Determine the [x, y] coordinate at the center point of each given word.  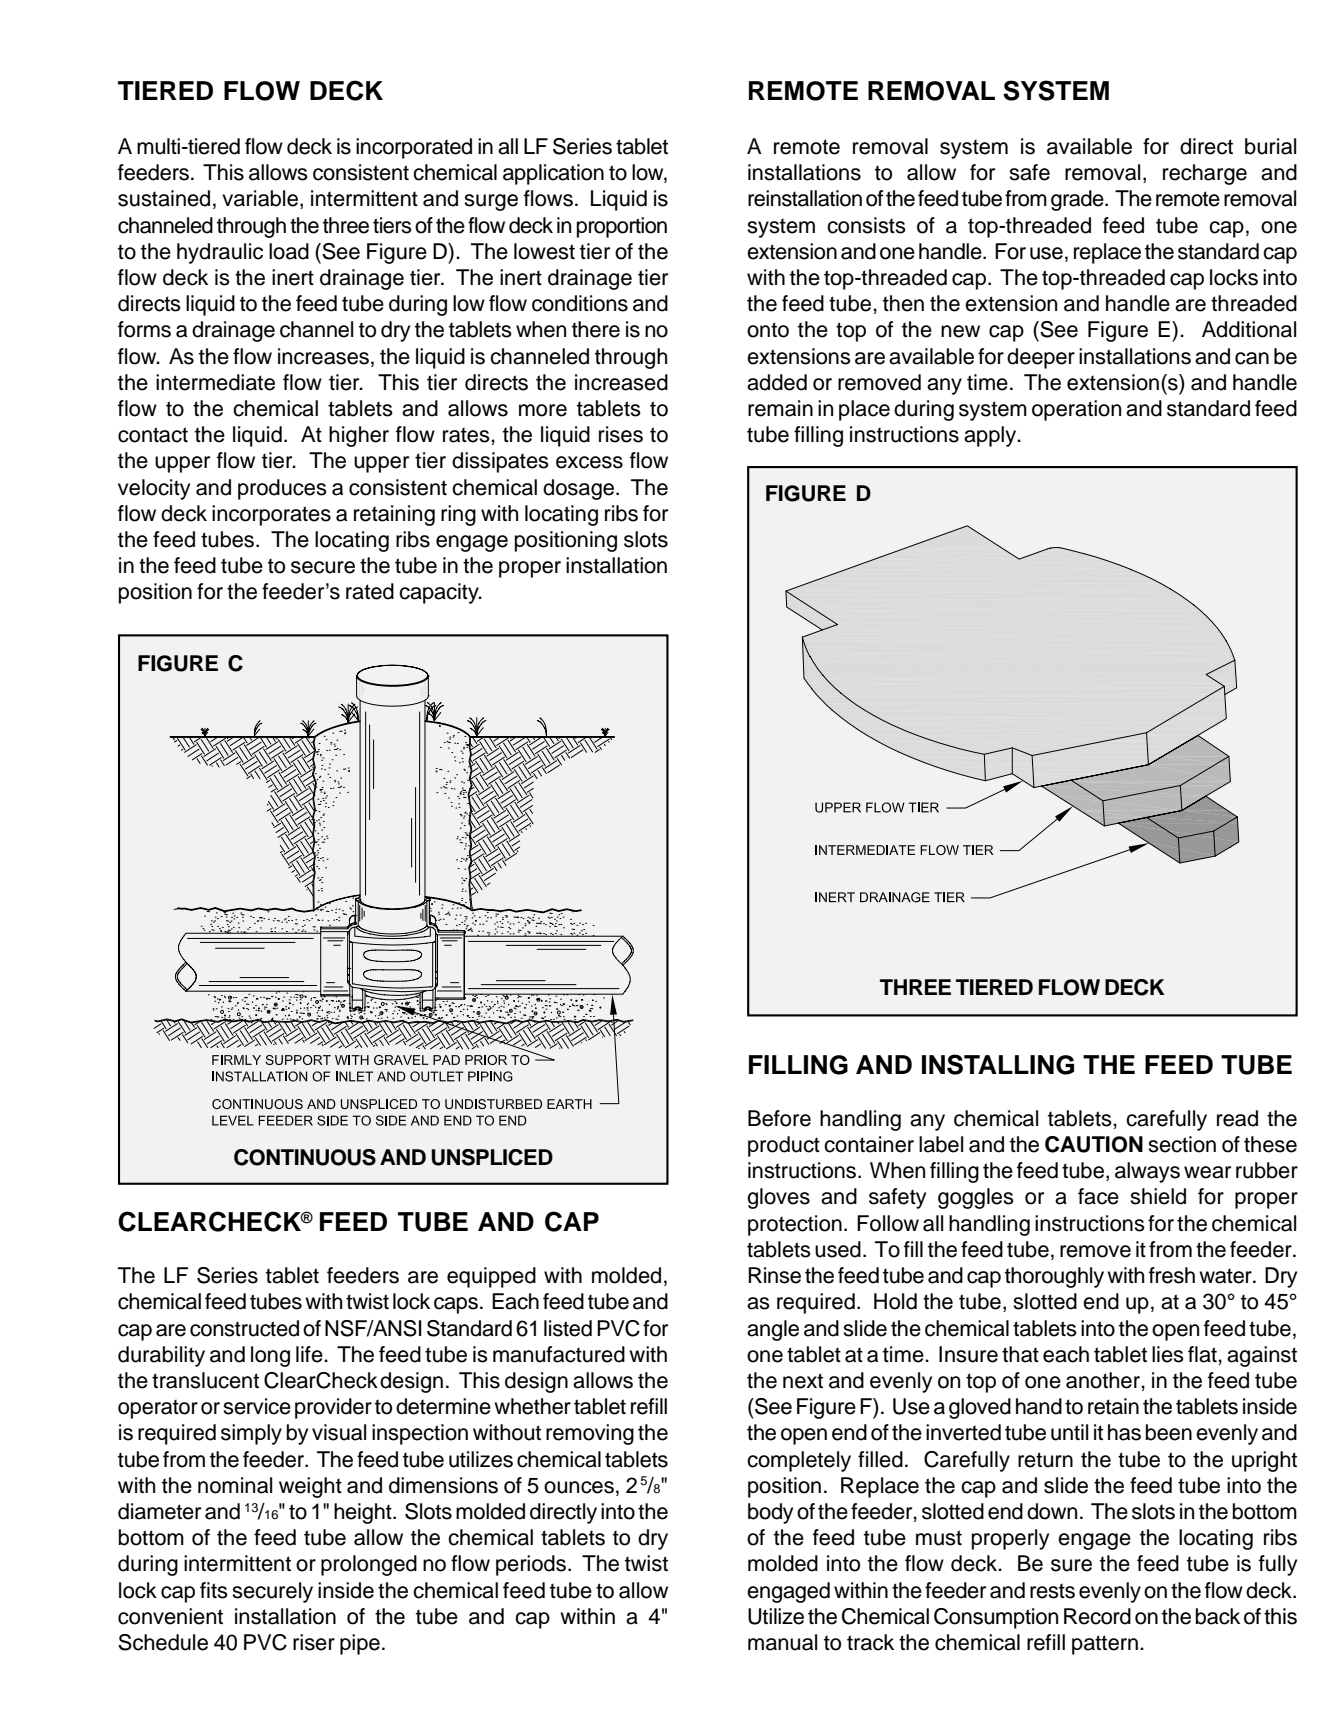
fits [214, 1590]
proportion [622, 227]
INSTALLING [998, 1064]
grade [1078, 200]
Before [779, 1118]
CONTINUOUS [305, 1157]
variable [261, 199]
